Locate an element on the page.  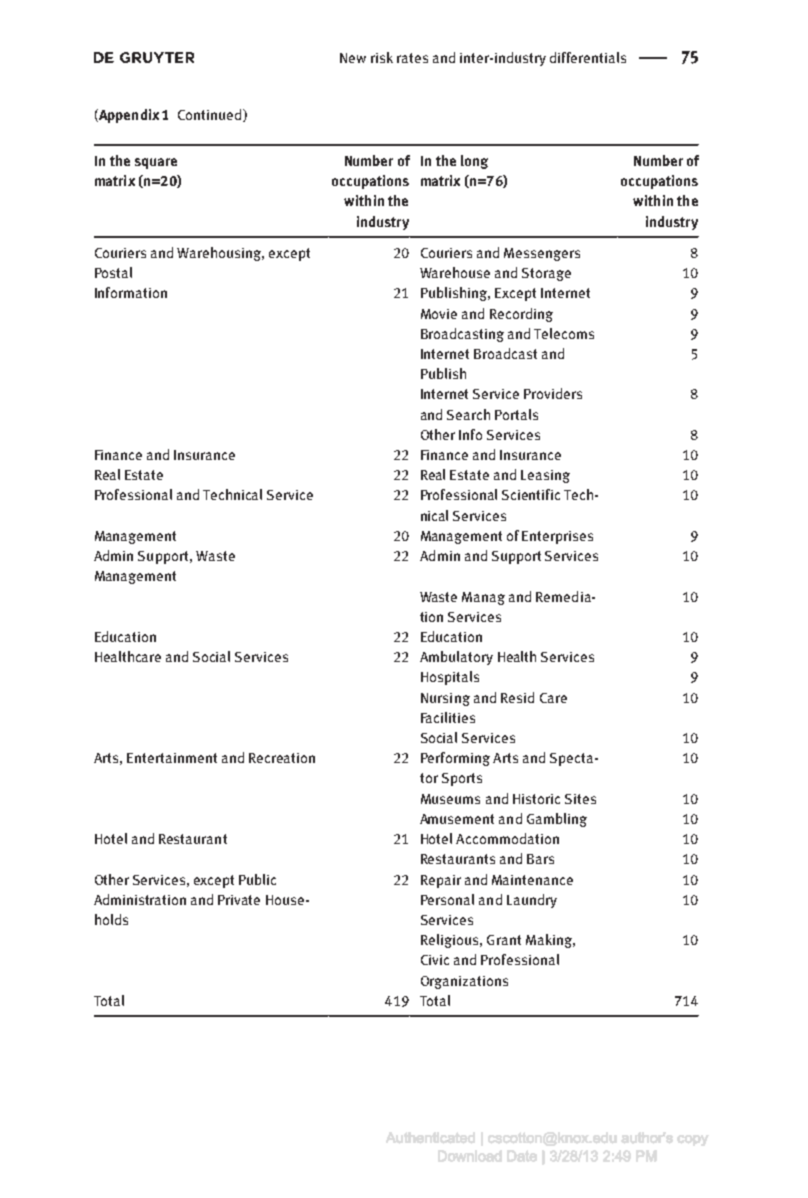
Public is located at coordinates (257, 879).
